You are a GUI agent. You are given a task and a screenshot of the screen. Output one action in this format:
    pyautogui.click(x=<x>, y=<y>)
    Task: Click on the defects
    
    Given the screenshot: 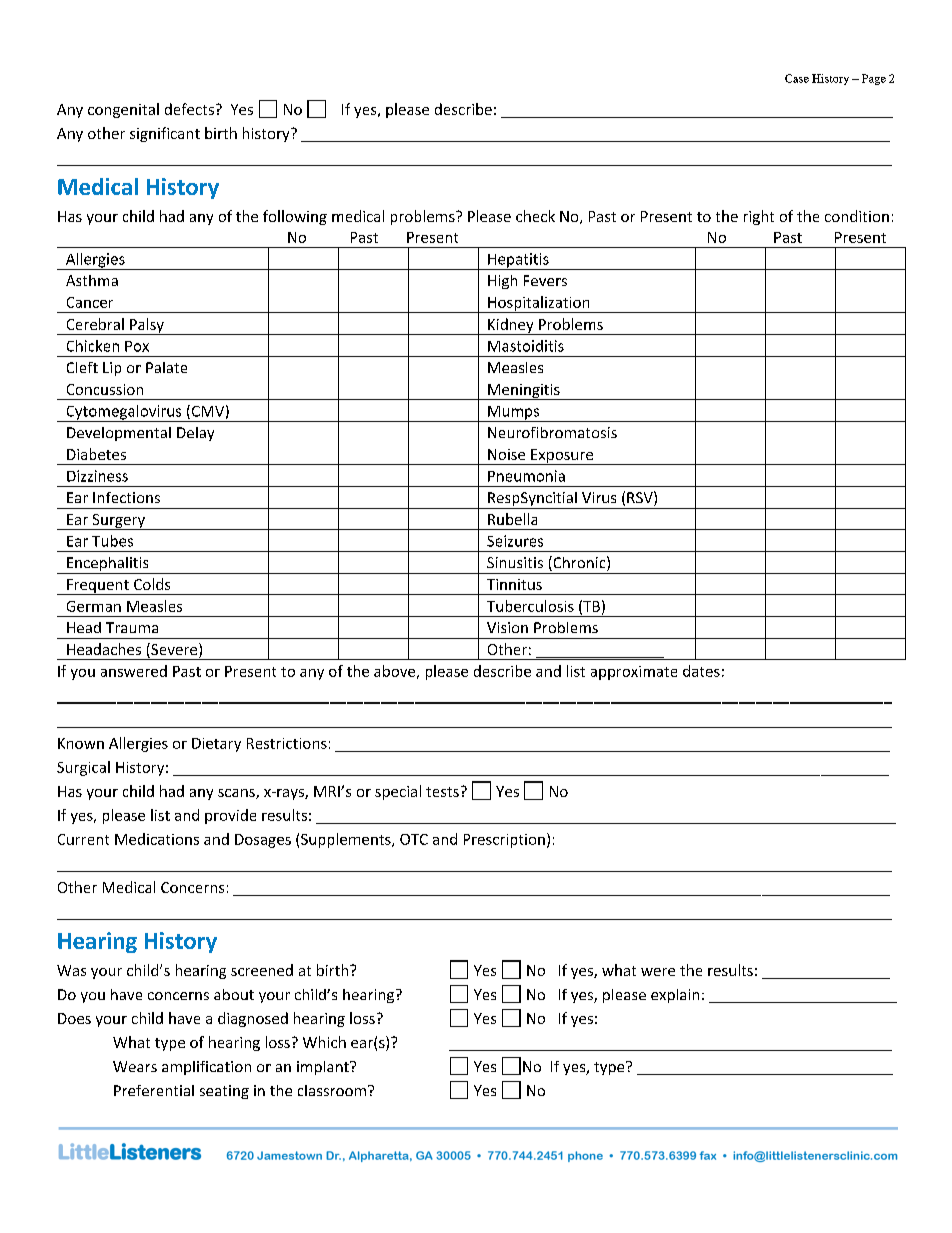 What is the action you would take?
    pyautogui.click(x=189, y=109)
